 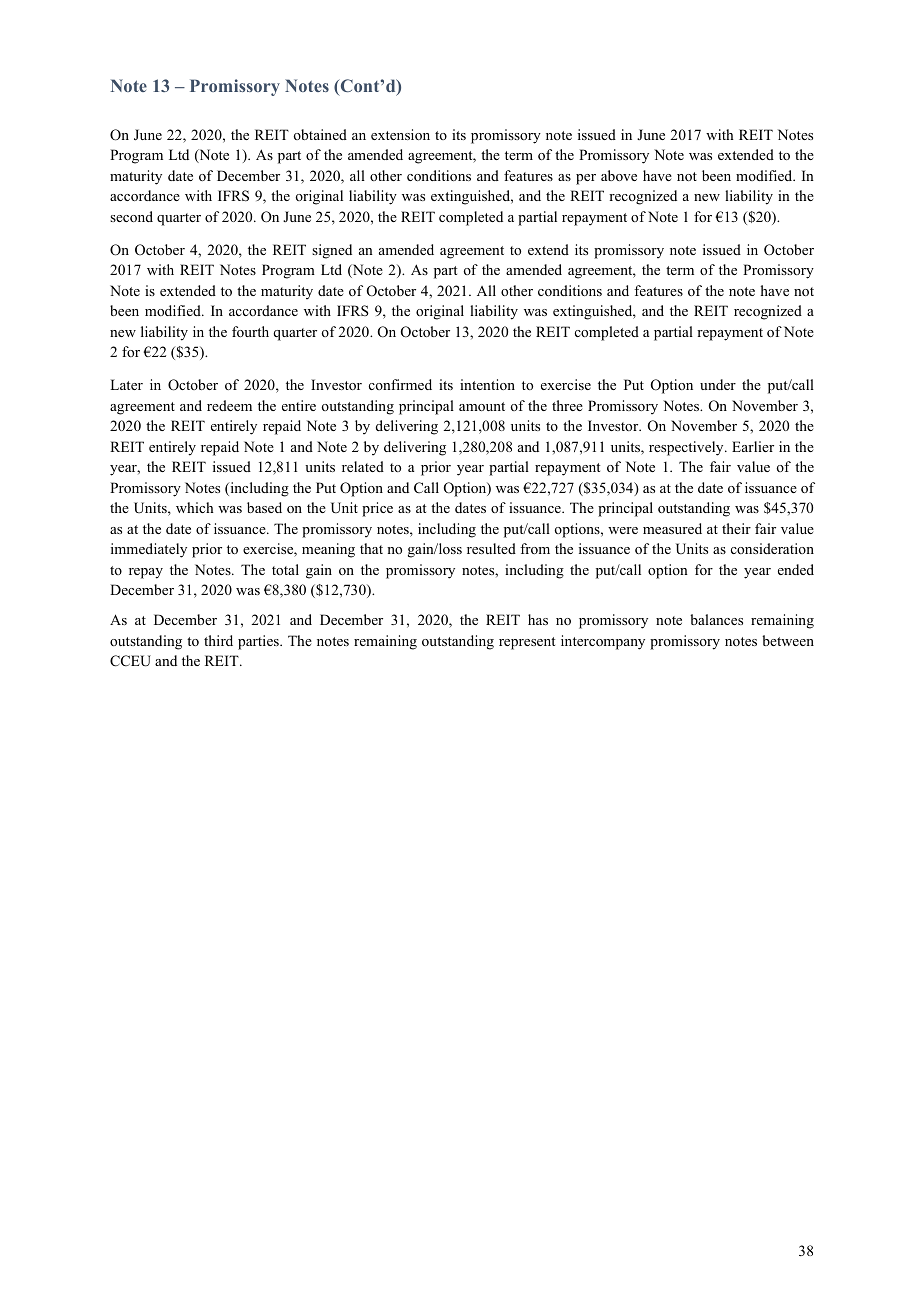 What do you see at coordinates (377, 509) in the image?
I see `price` at bounding box center [377, 509].
